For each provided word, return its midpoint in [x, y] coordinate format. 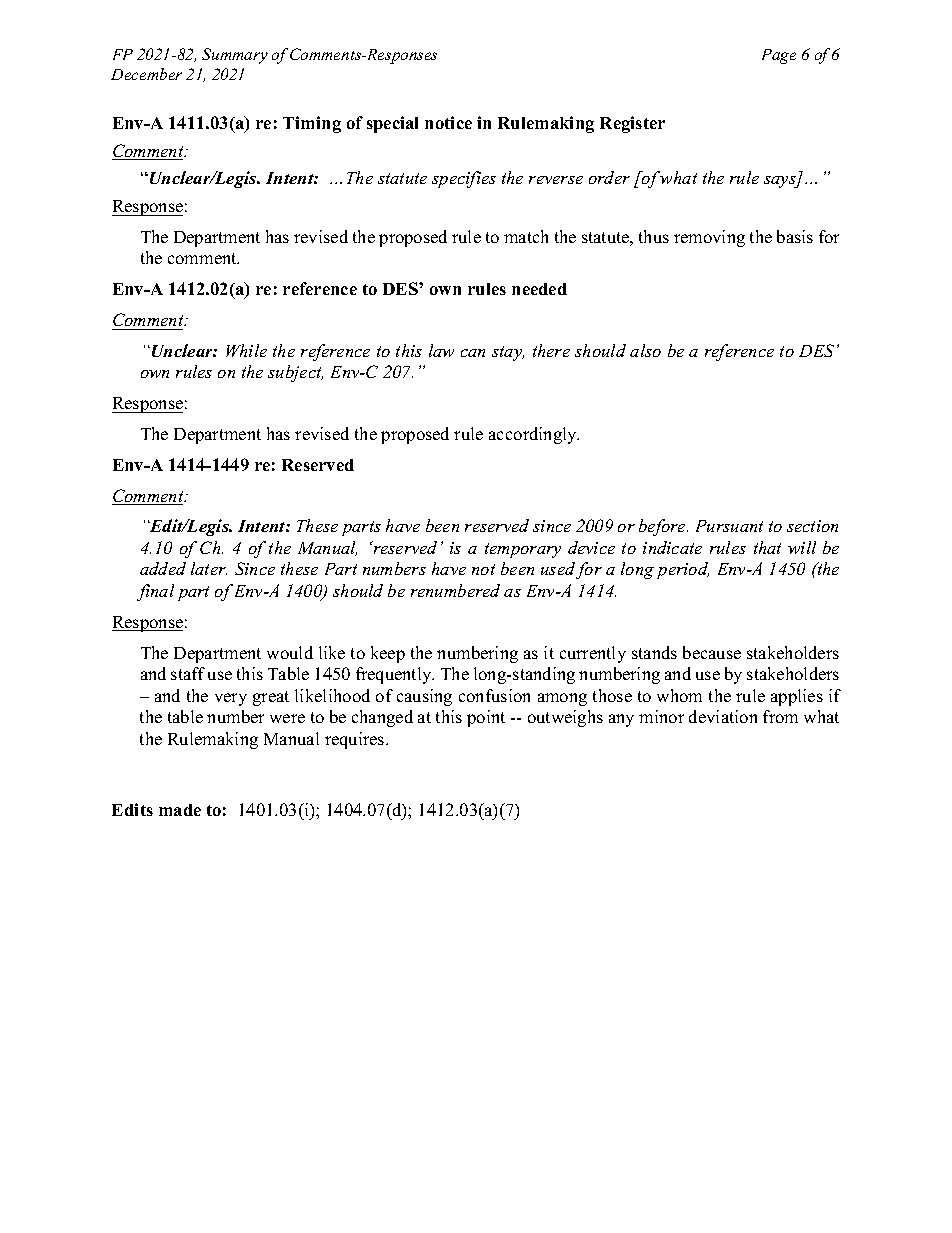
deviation [723, 716]
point [486, 718]
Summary [235, 56]
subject [295, 373]
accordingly [534, 435]
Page [779, 56]
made [180, 810]
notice [448, 122]
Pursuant [729, 526]
